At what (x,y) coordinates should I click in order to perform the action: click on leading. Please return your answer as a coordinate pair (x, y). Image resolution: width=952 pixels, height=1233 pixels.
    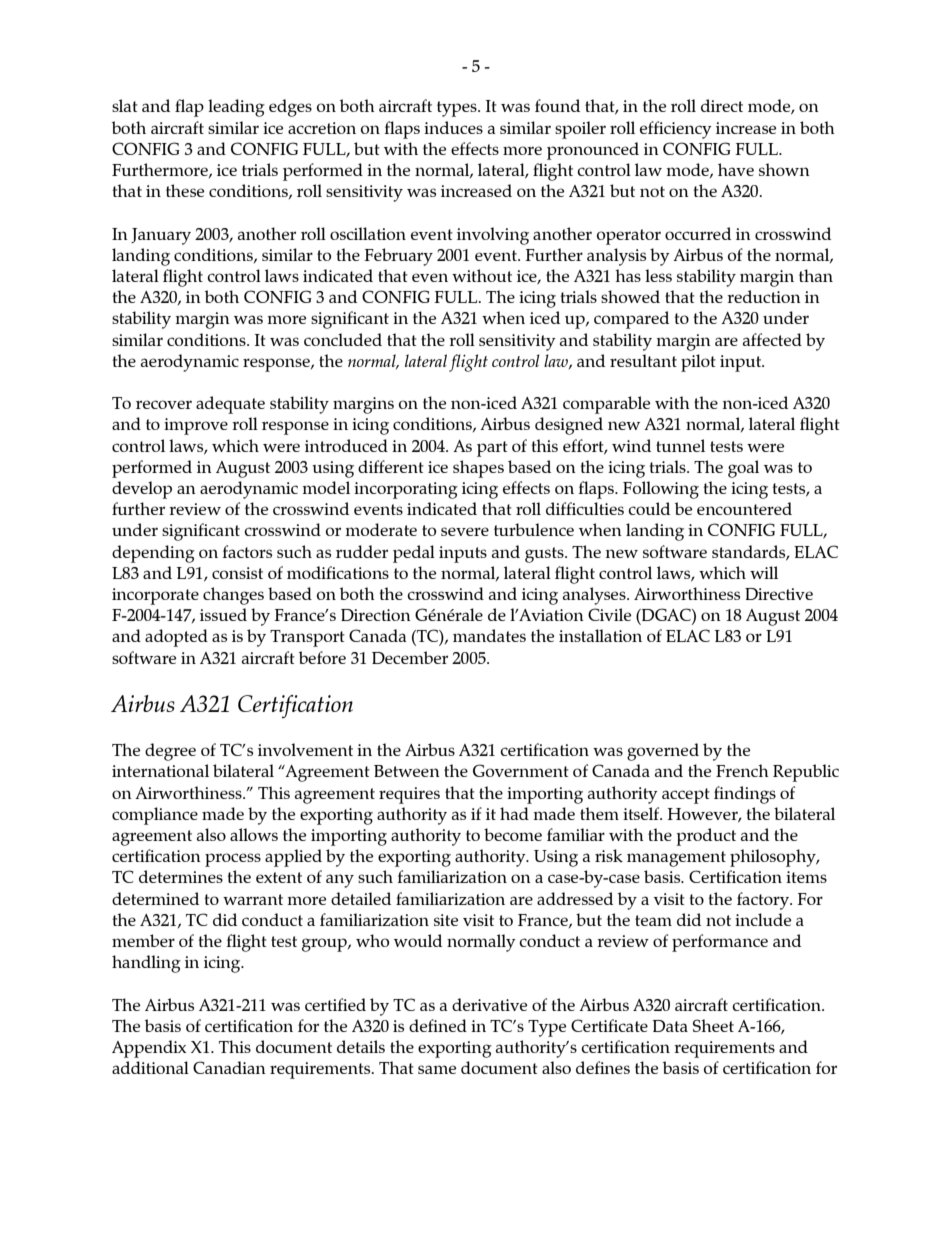
    Looking at the image, I should click on (236, 108).
